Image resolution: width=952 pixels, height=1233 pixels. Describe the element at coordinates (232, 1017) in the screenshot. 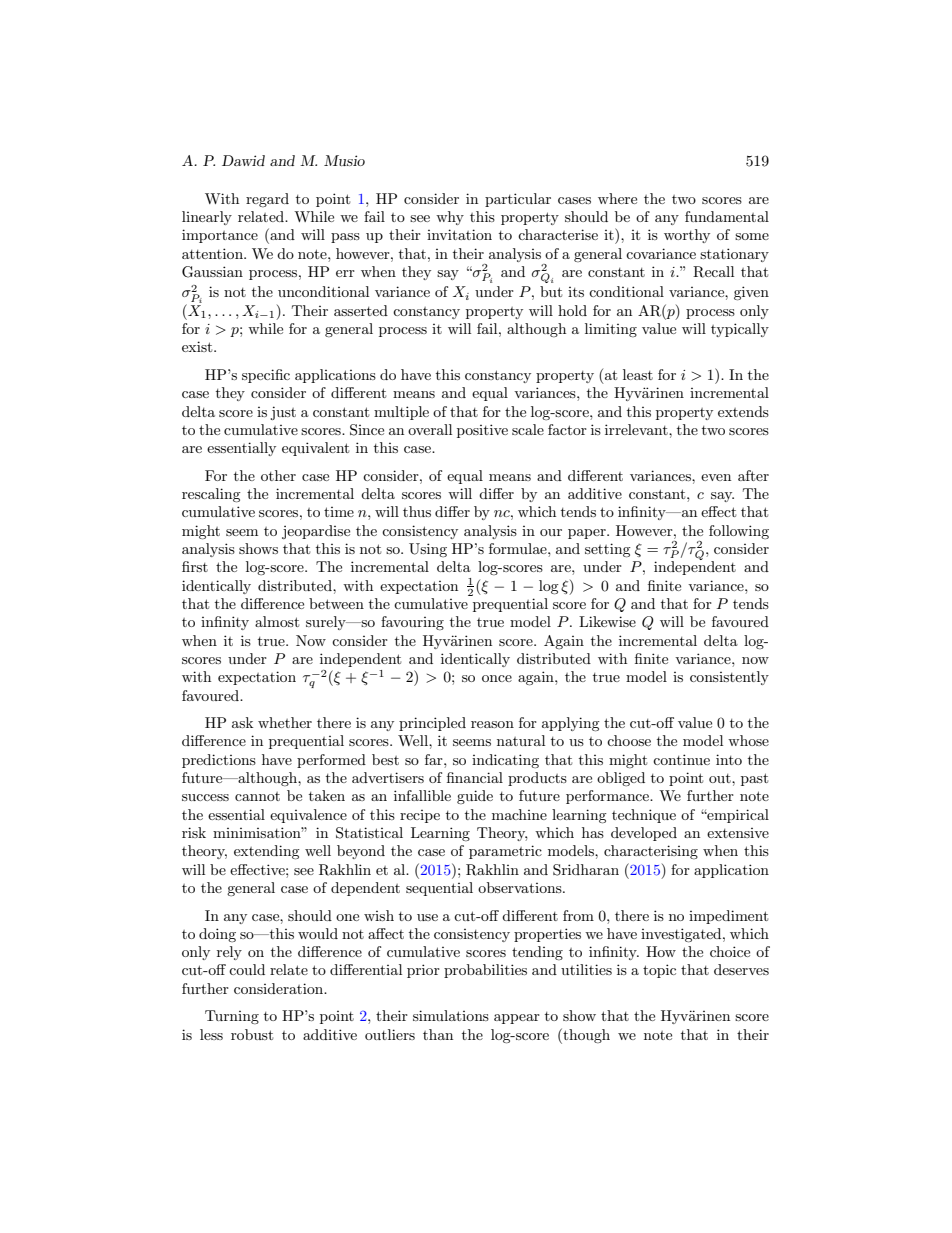

I see `Turning` at that location.
